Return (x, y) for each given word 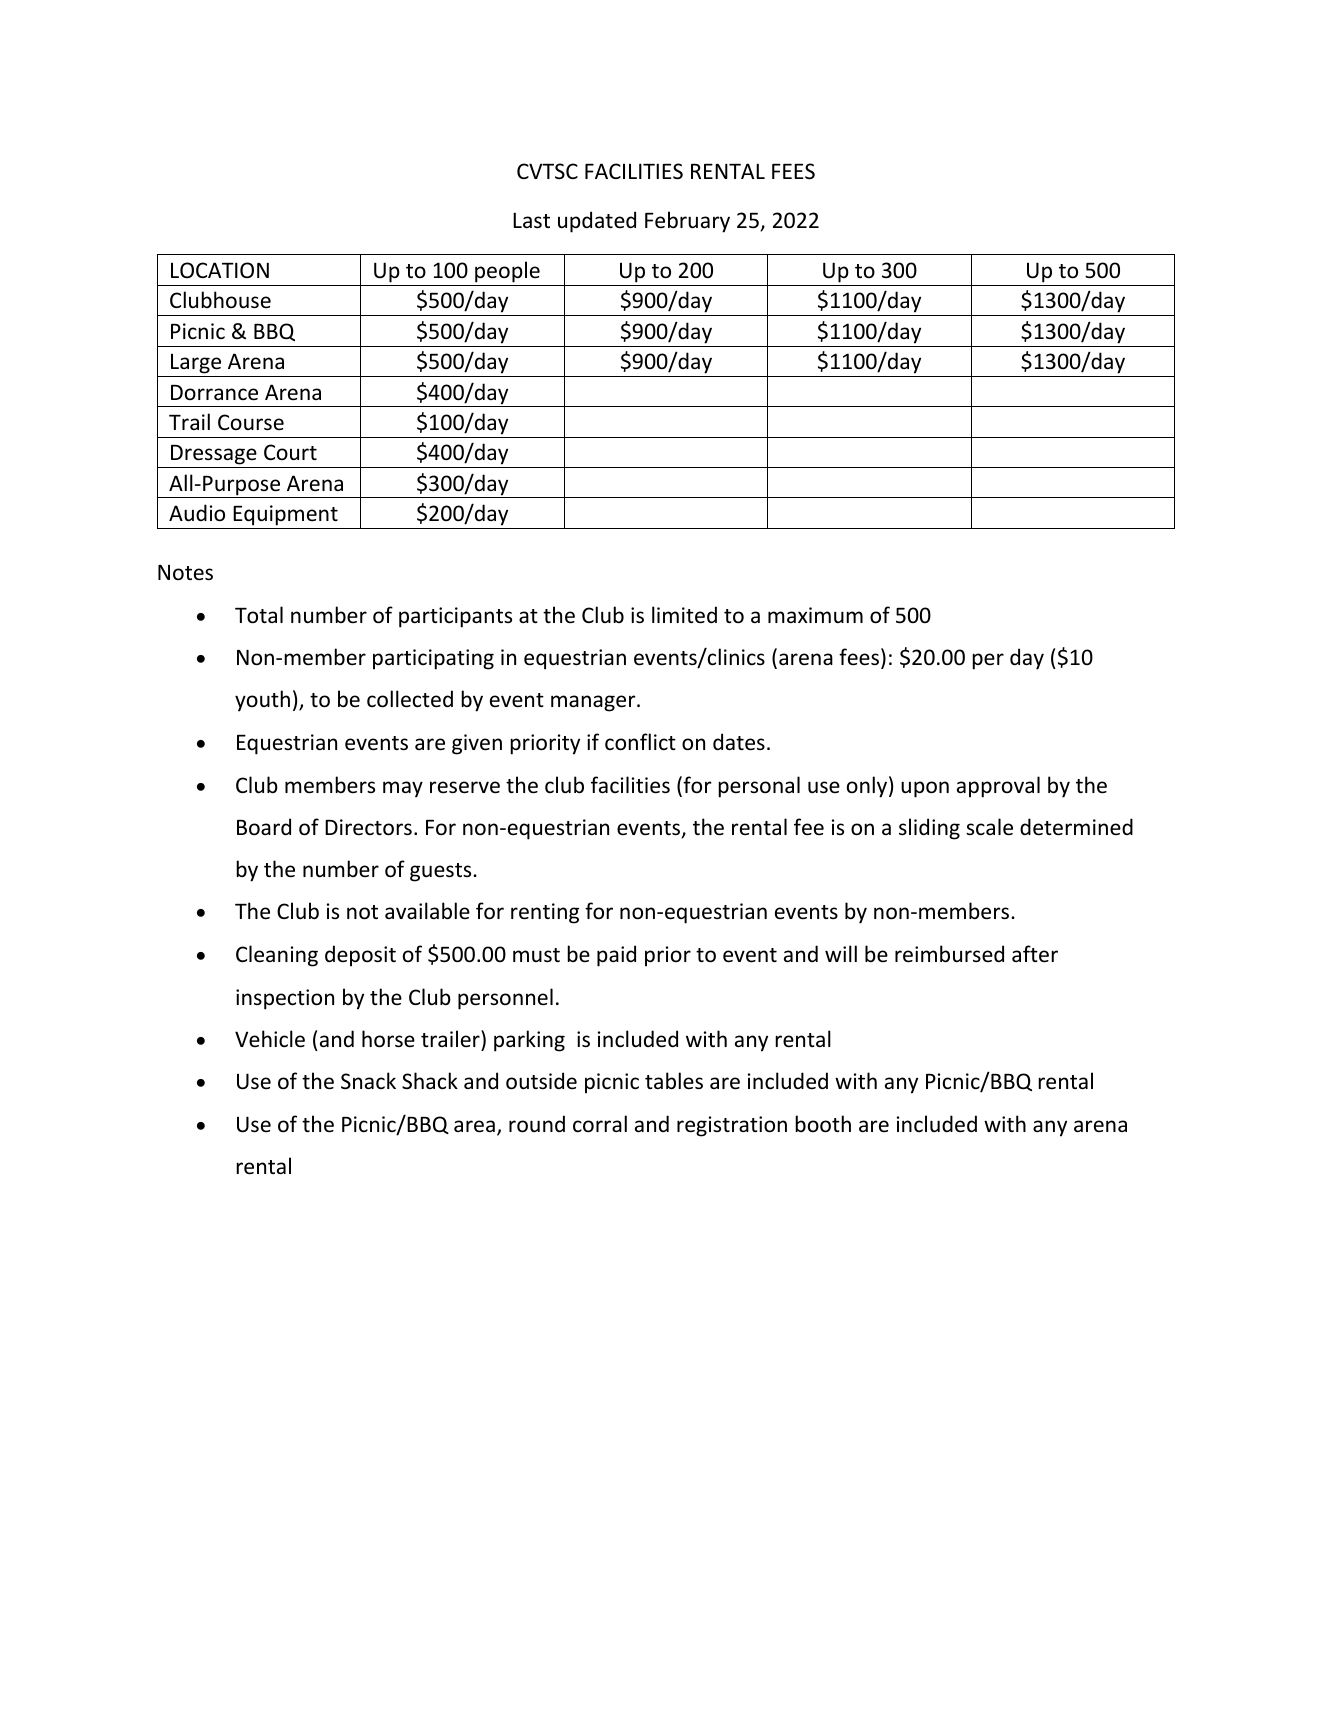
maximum (815, 615)
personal (759, 787)
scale (989, 827)
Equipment (285, 515)
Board (264, 826)
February (687, 222)
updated (597, 222)
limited (684, 615)
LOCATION (220, 270)
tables (674, 1081)
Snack (368, 1081)
